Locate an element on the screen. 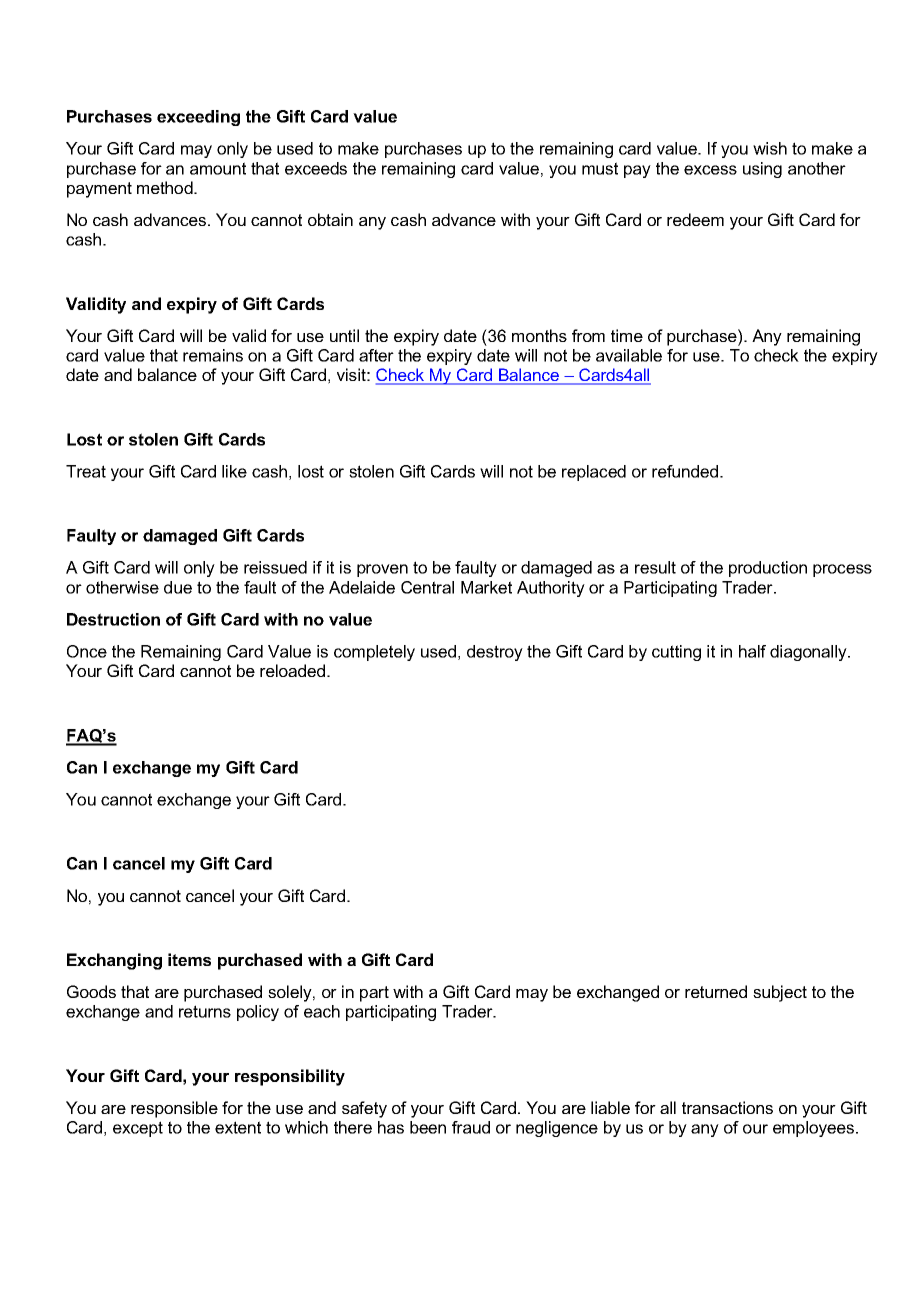 The width and height of the screenshot is (924, 1308). half is located at coordinates (752, 651).
